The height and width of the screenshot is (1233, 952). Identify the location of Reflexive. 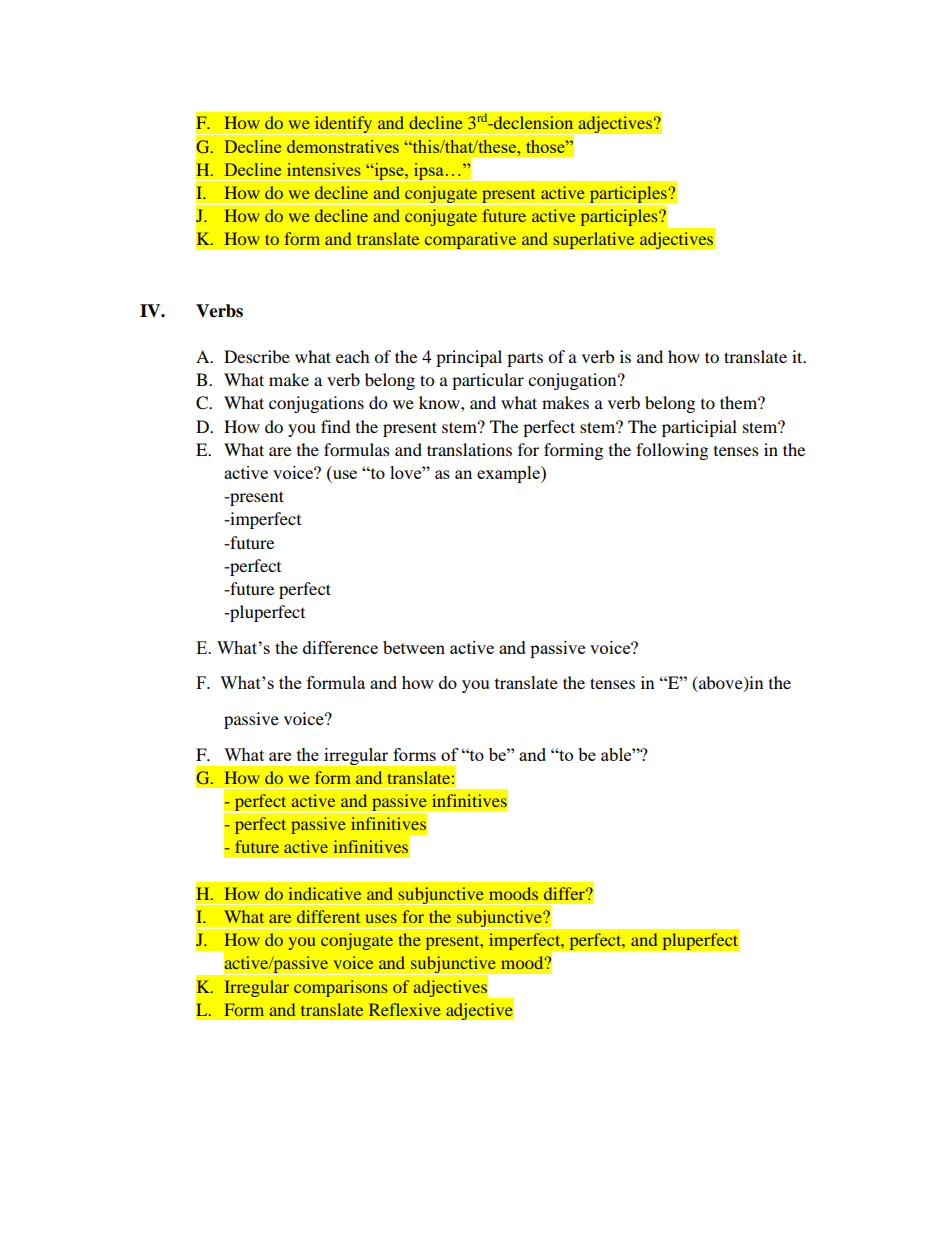
(405, 1009).
